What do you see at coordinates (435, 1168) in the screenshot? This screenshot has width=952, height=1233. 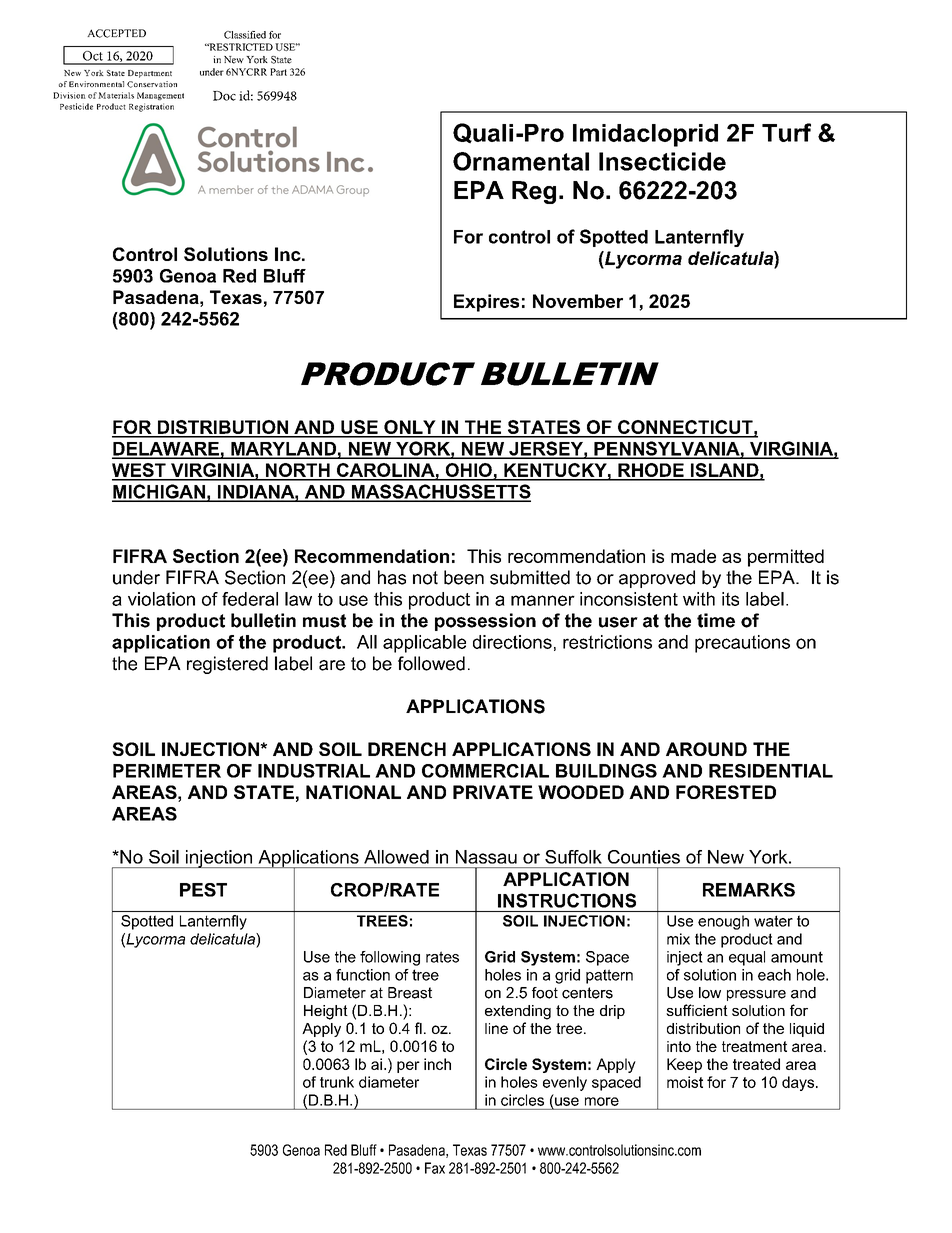 I see `Fax` at bounding box center [435, 1168].
